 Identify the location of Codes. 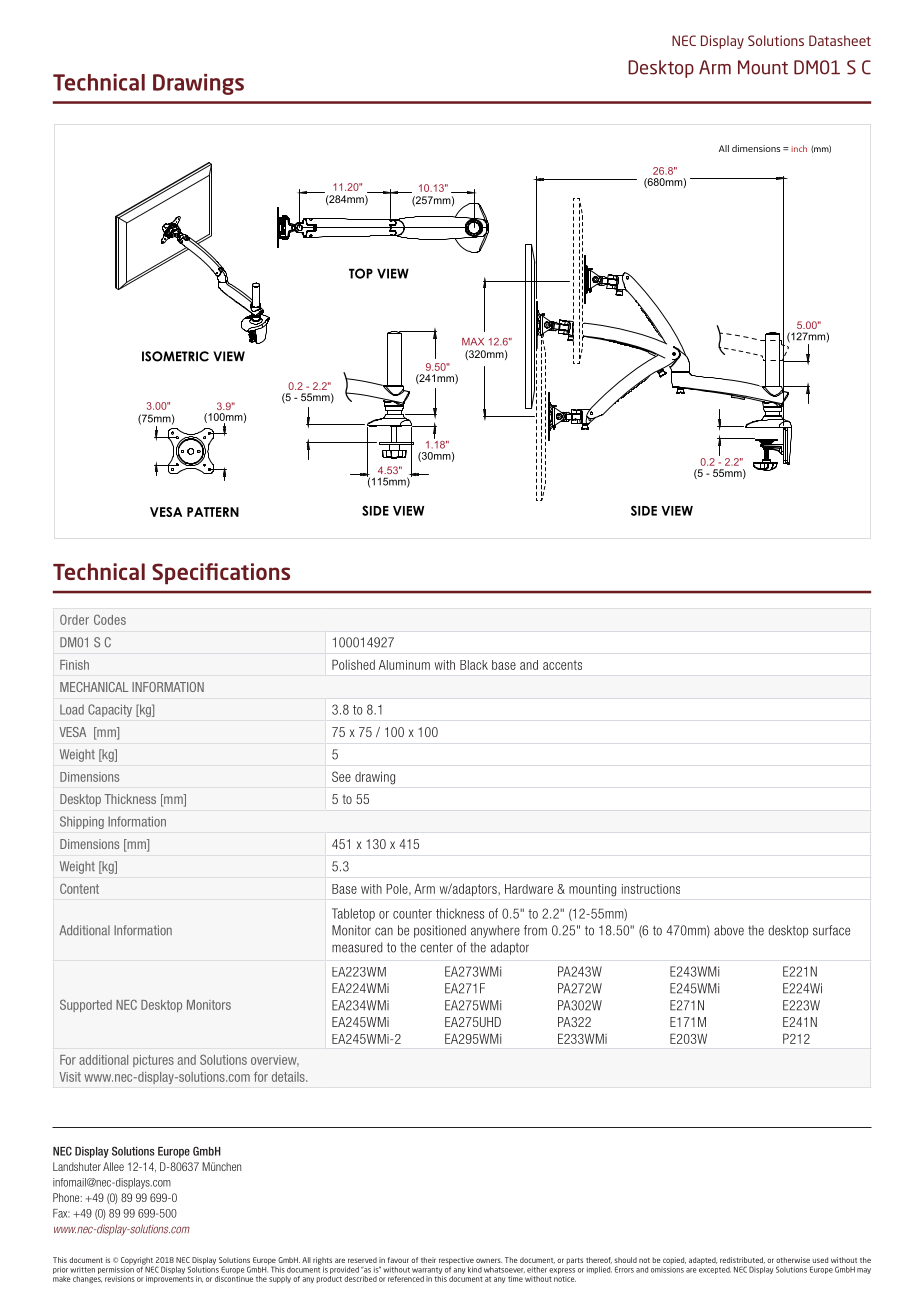
(110, 619).
